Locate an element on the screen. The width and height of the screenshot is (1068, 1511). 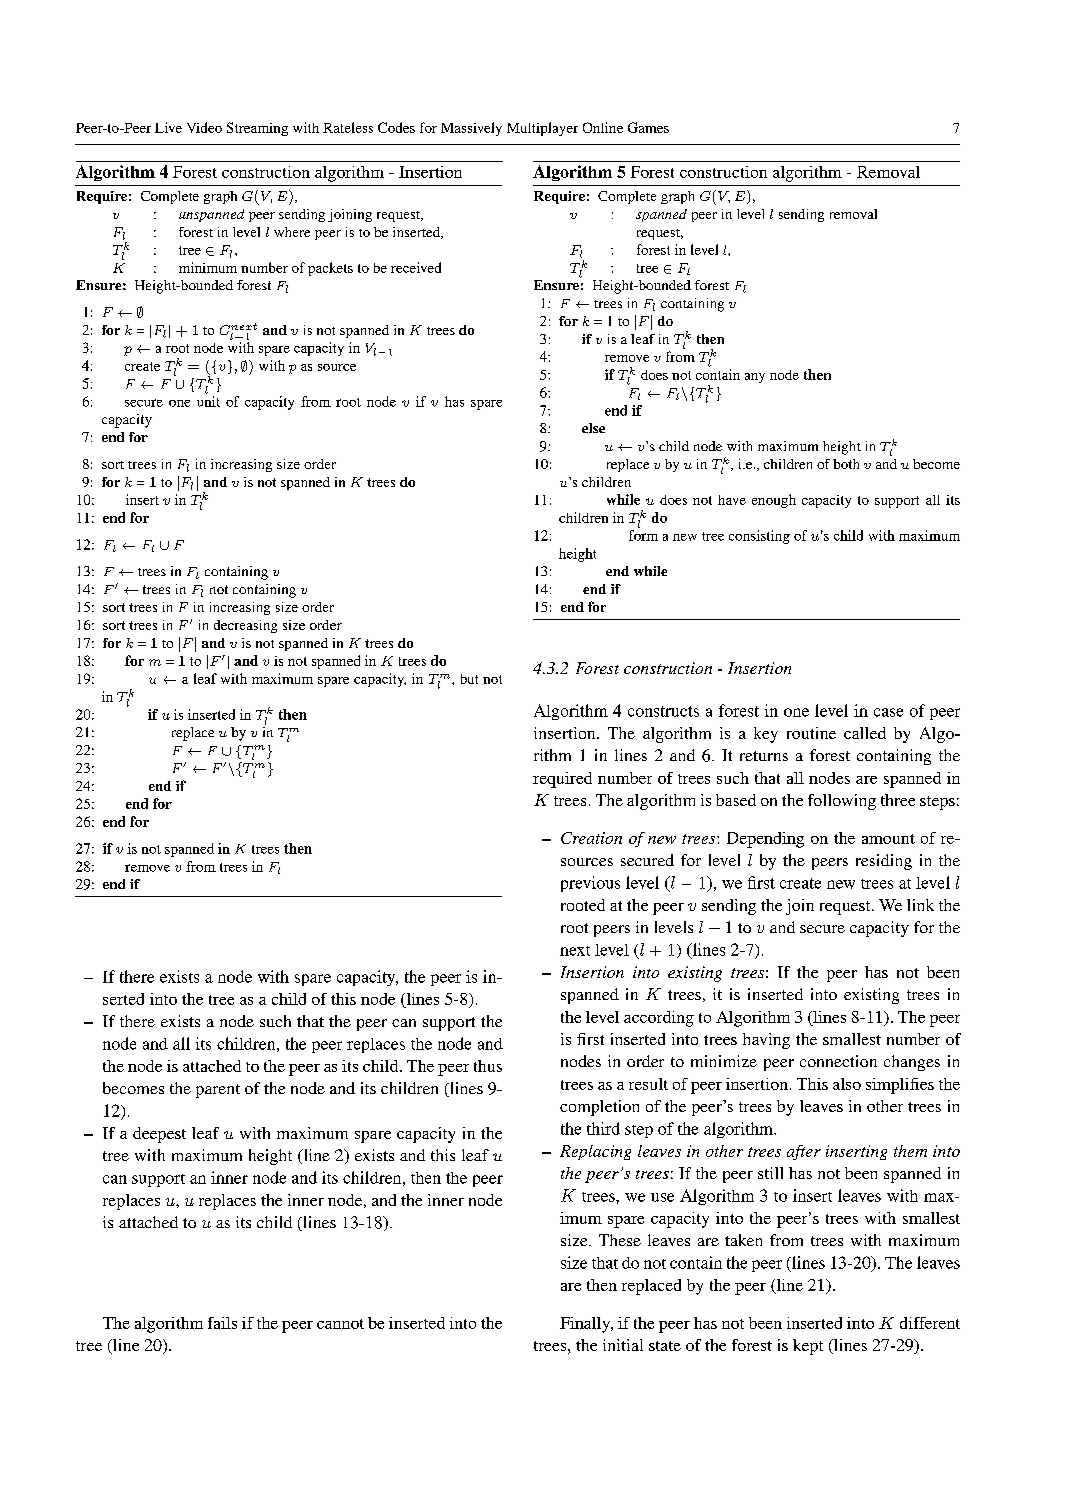
both is located at coordinates (846, 464).
